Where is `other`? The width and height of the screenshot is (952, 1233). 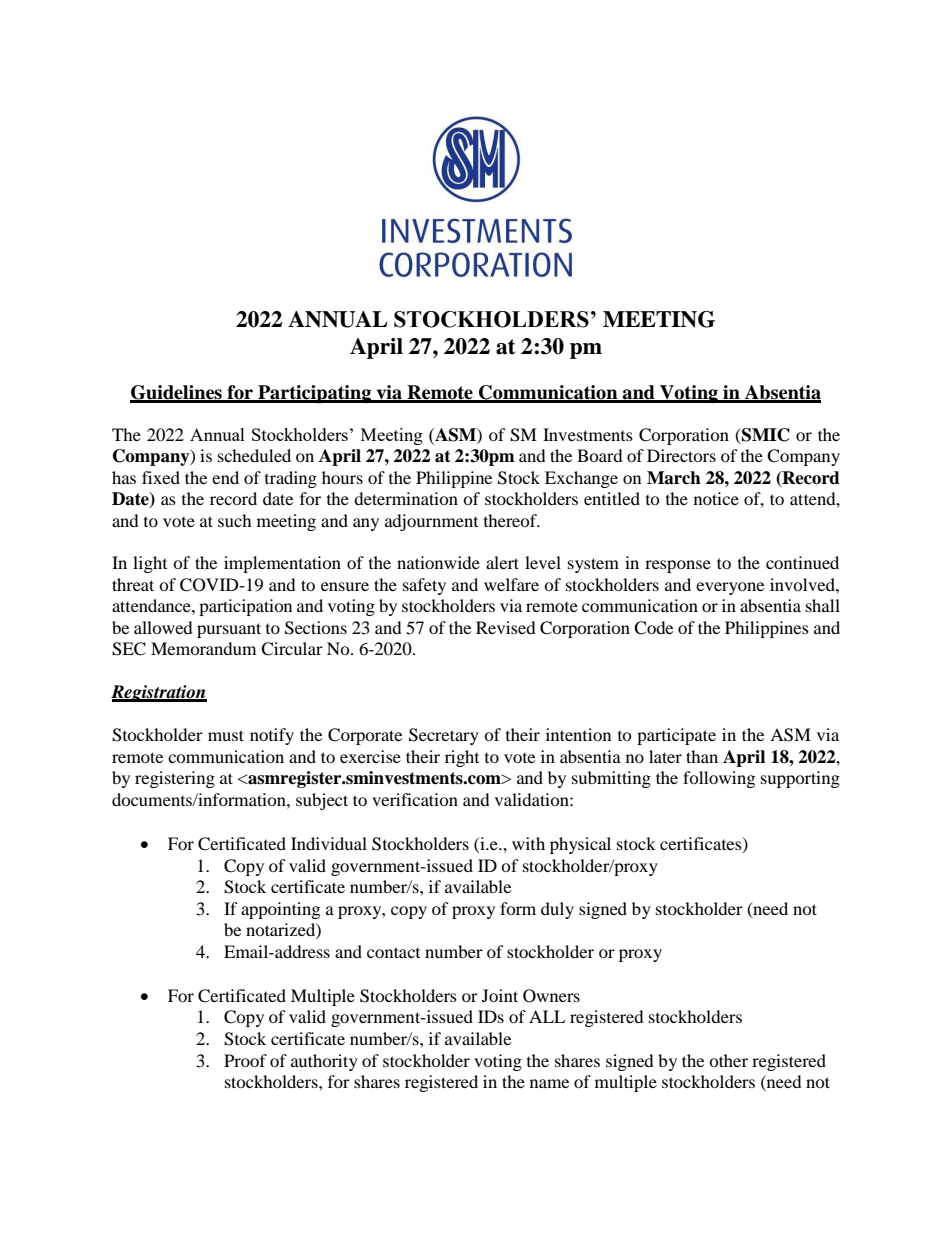
other is located at coordinates (728, 1060).
